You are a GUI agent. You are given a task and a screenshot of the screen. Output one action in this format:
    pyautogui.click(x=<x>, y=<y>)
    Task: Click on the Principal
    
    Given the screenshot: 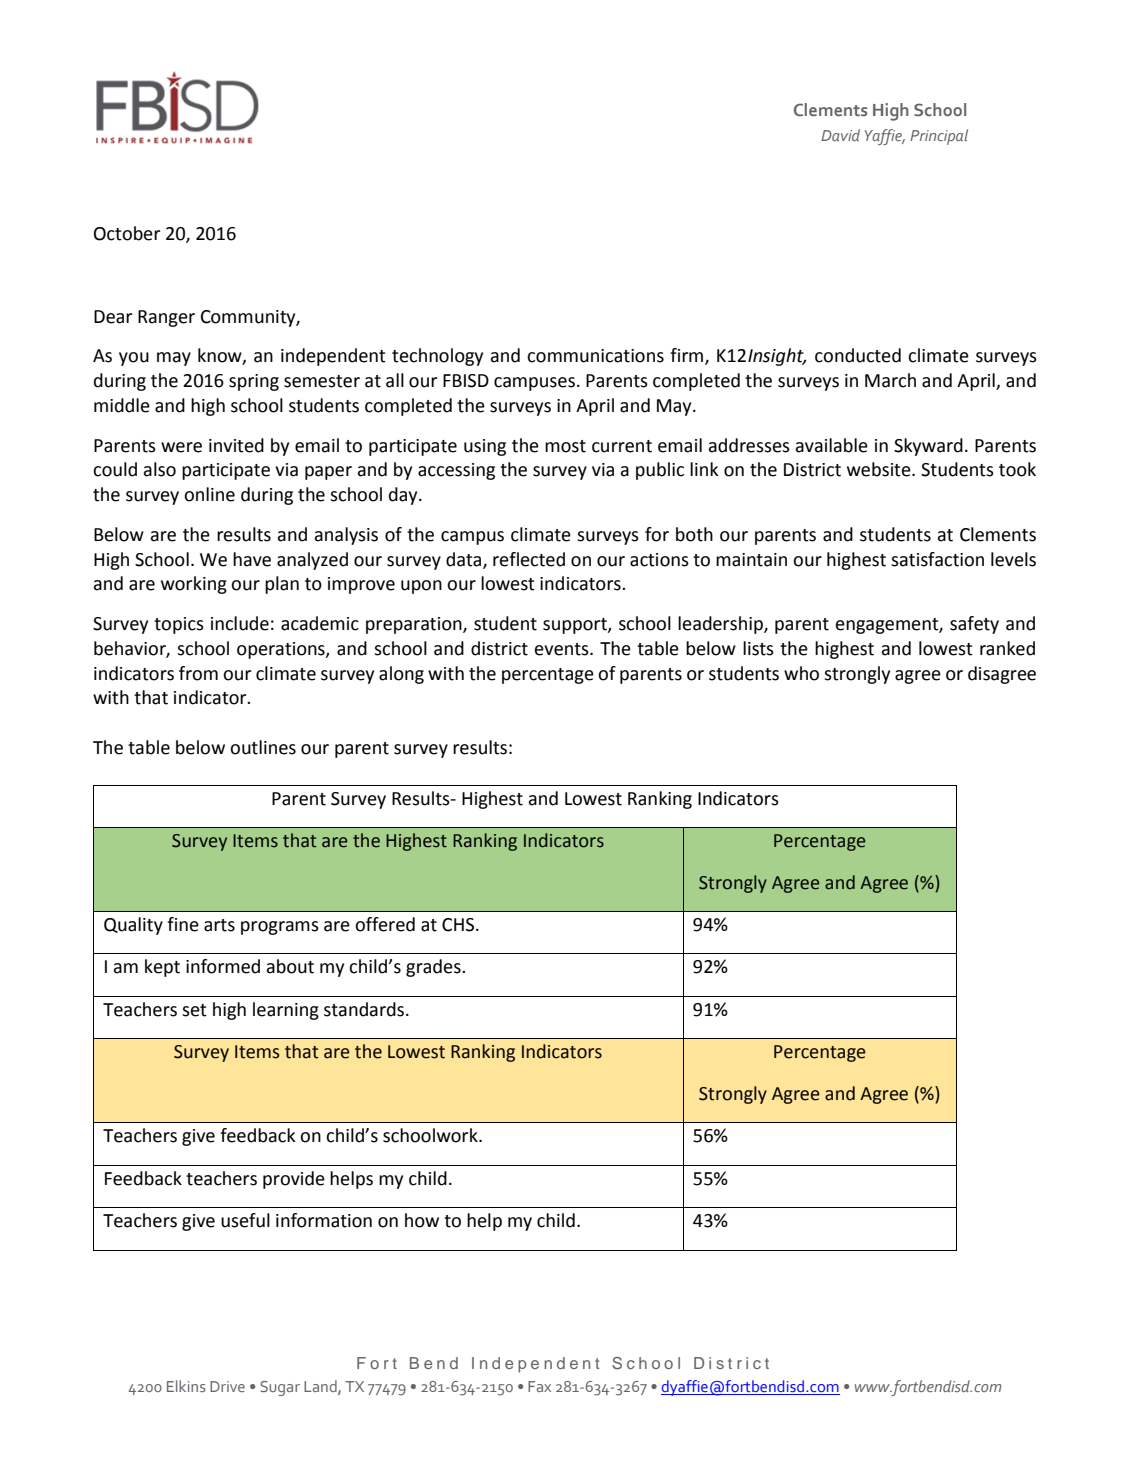 What is the action you would take?
    pyautogui.click(x=939, y=137)
